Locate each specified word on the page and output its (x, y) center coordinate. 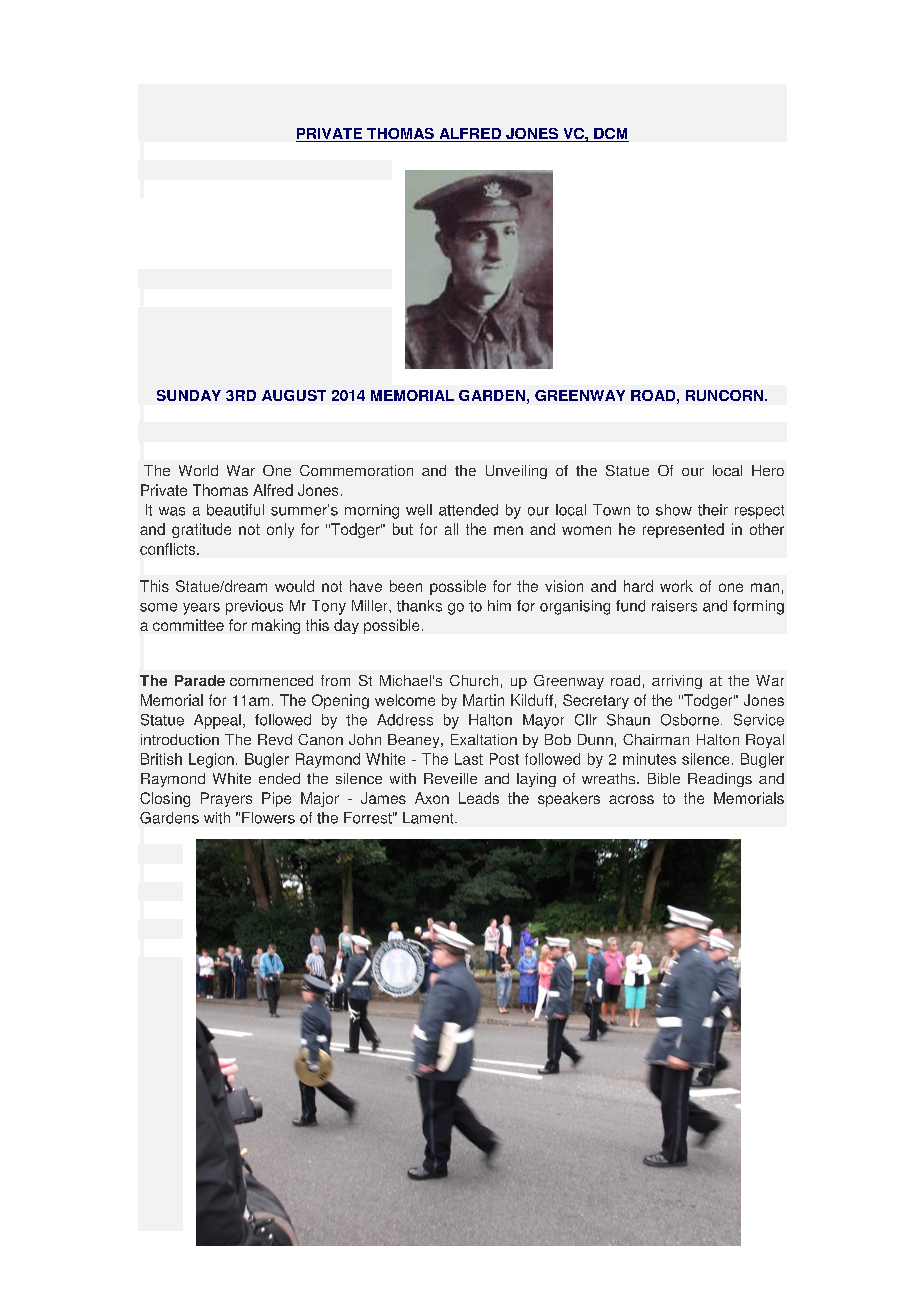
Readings (720, 780)
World (198, 470)
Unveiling (516, 472)
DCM (610, 135)
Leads (479, 798)
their (713, 510)
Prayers (226, 799)
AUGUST (294, 395)
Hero (768, 470)
